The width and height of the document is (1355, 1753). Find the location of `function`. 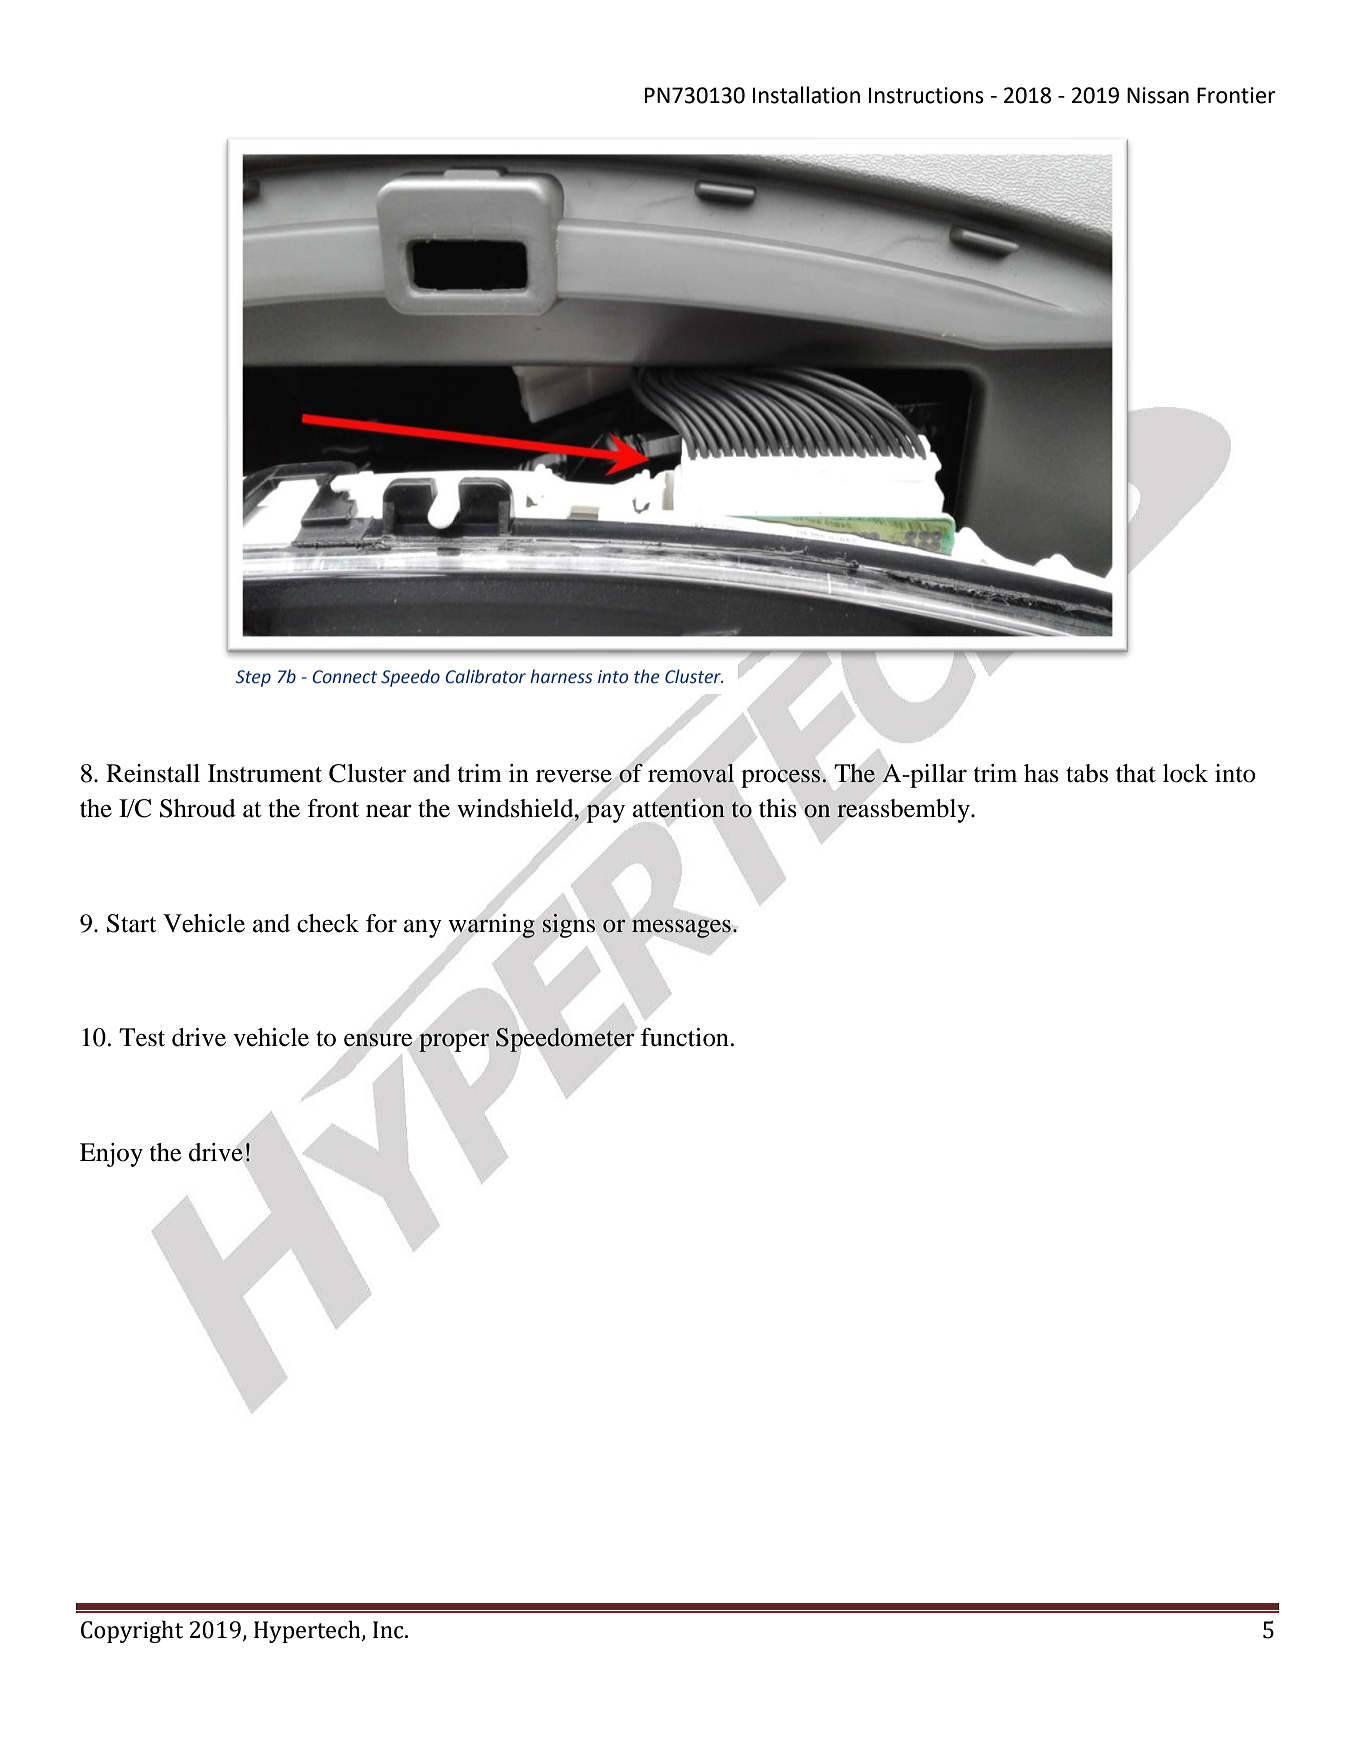

function is located at coordinates (685, 1037).
